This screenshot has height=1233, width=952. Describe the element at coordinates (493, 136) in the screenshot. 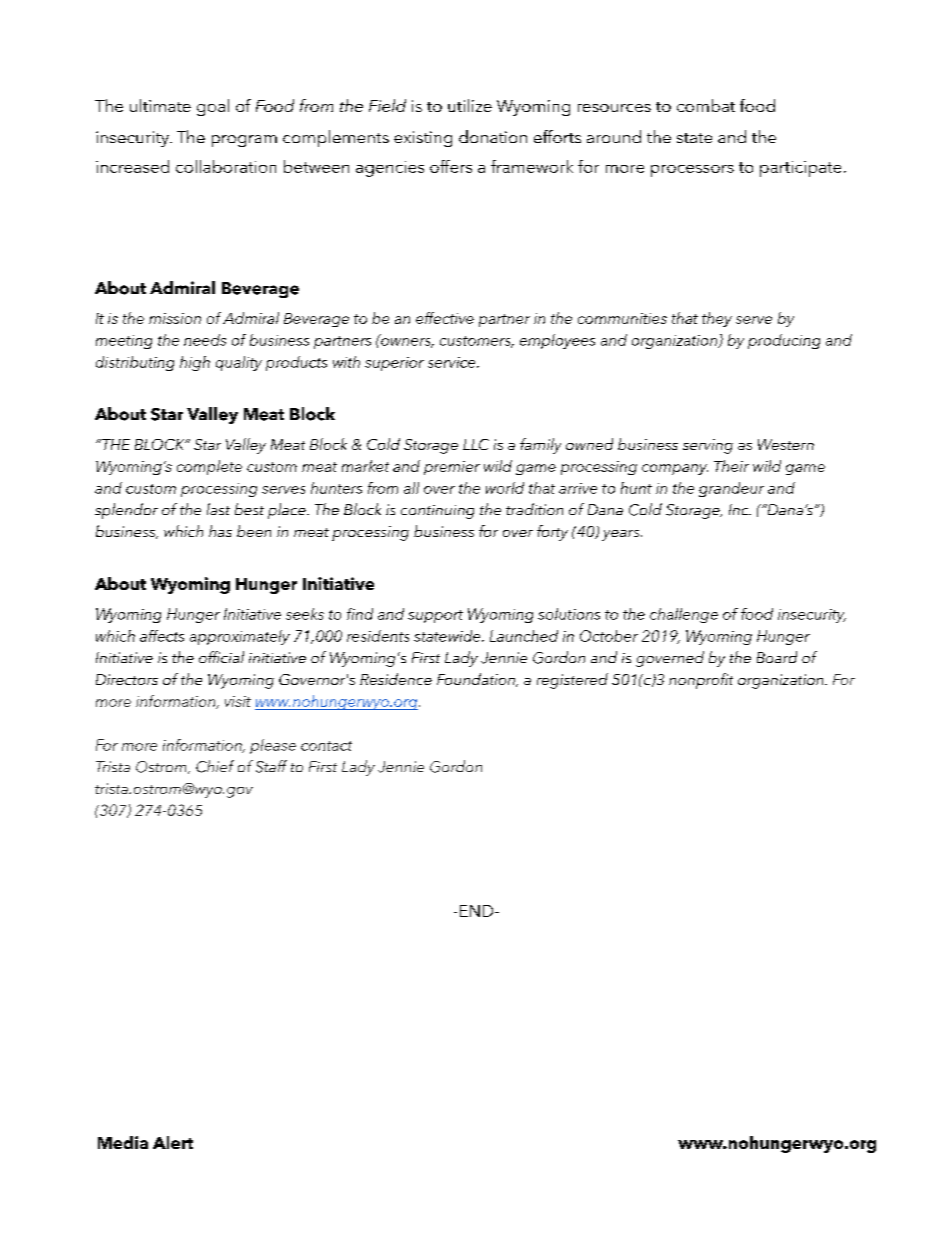

I see `donation` at that location.
